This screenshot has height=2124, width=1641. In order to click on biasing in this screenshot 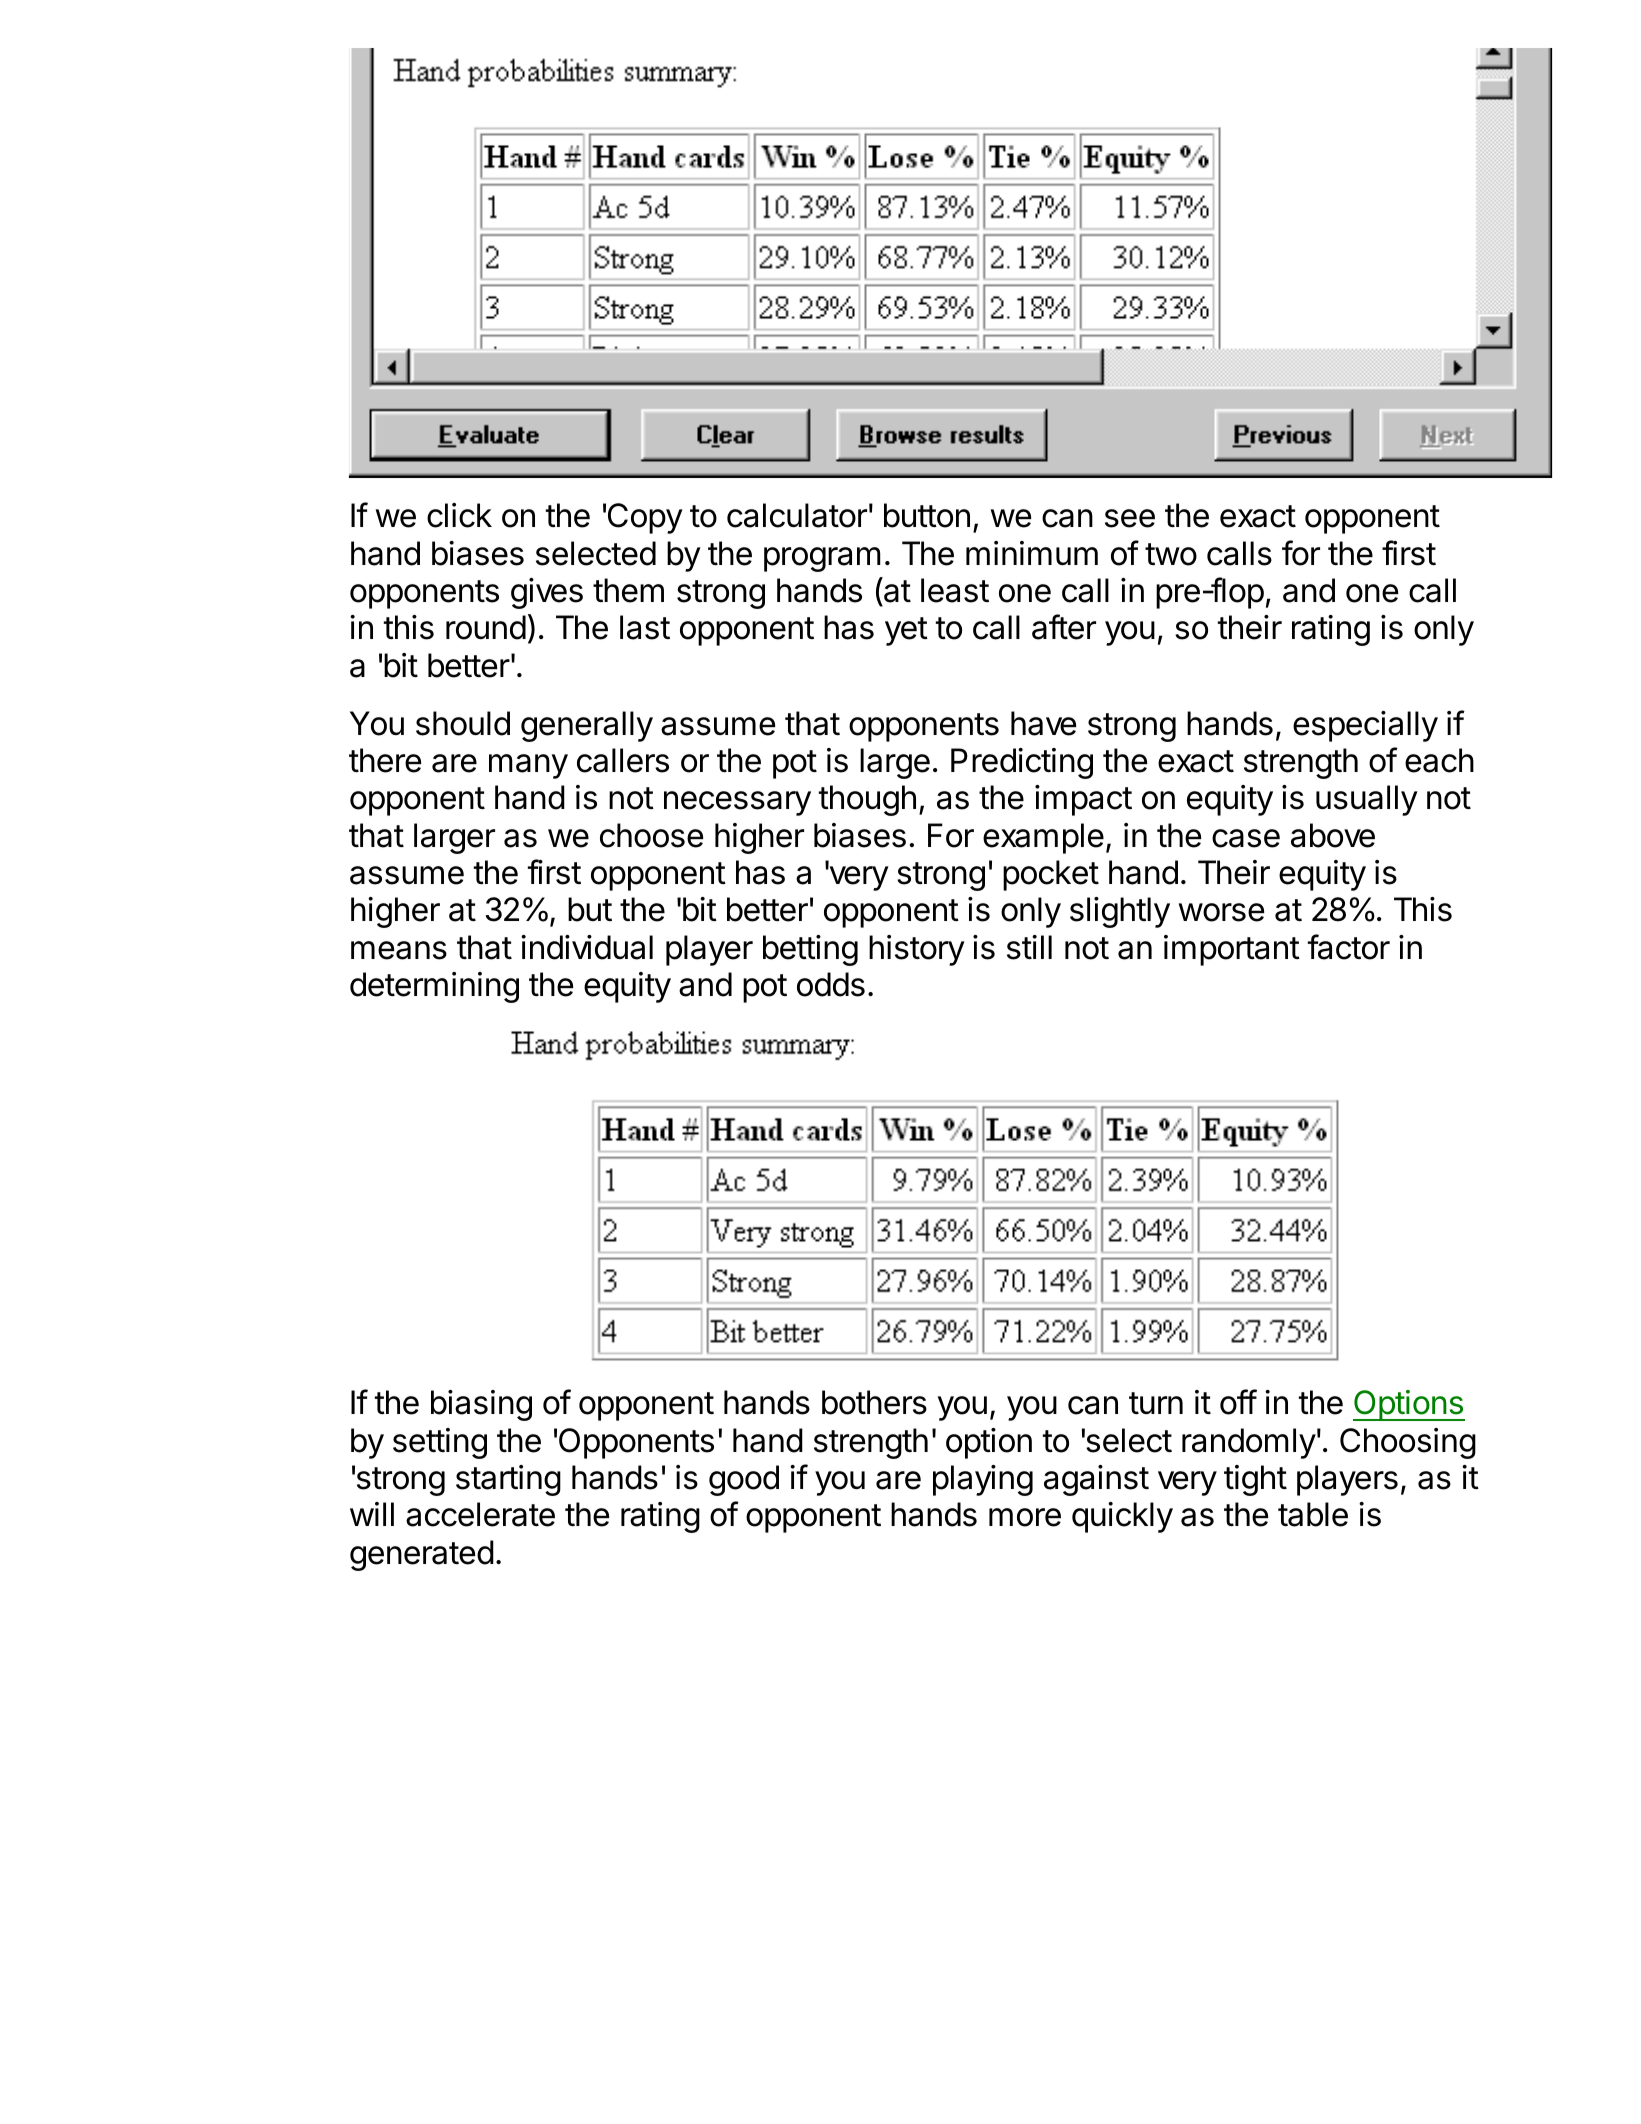, I will do `click(481, 1405)`.
